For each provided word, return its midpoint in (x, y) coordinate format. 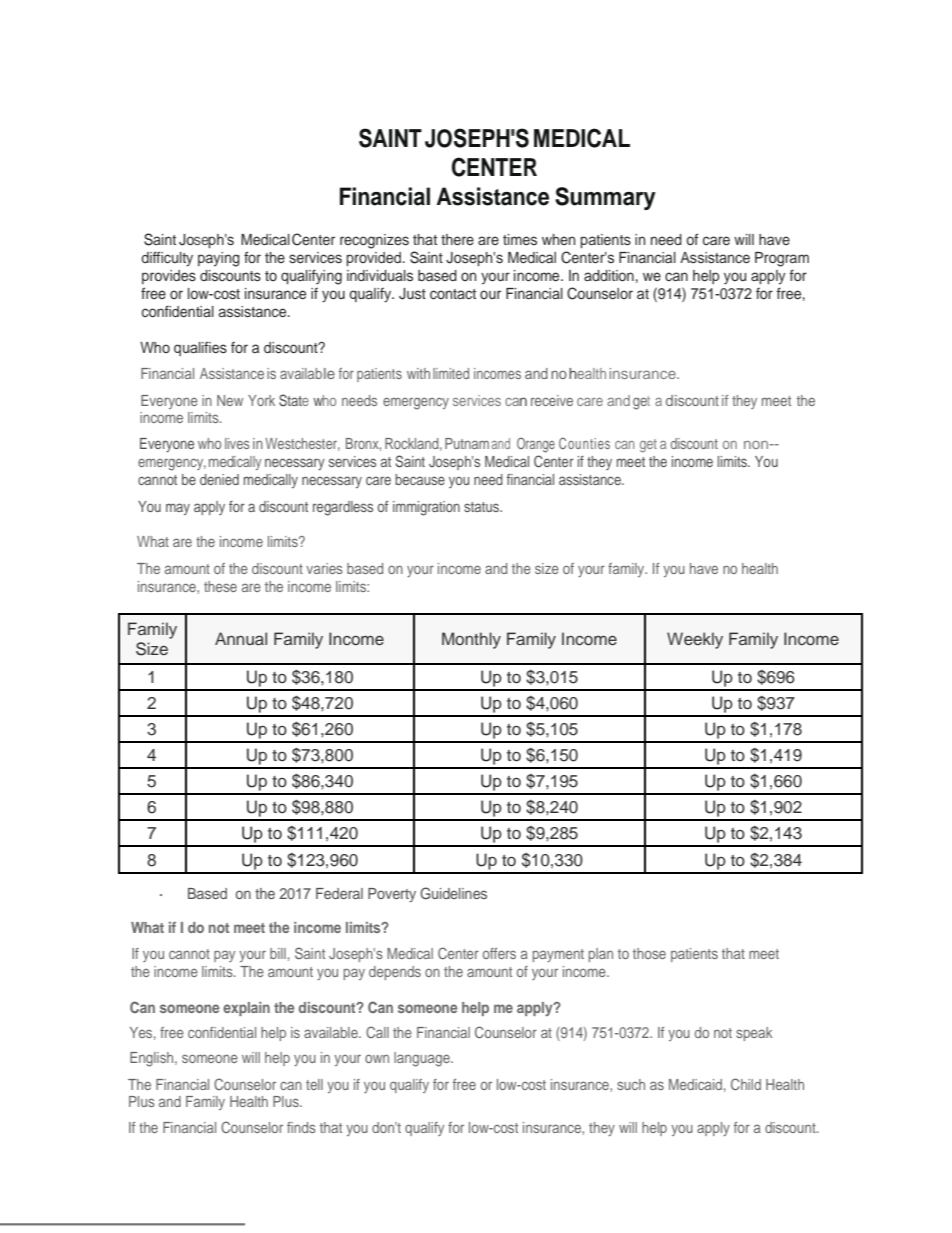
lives (237, 443)
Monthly (471, 640)
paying (219, 259)
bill (278, 953)
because (420, 479)
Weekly (695, 640)
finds (301, 1127)
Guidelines (453, 893)
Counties (584, 443)
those (649, 953)
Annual (241, 638)
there (457, 239)
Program (782, 259)
